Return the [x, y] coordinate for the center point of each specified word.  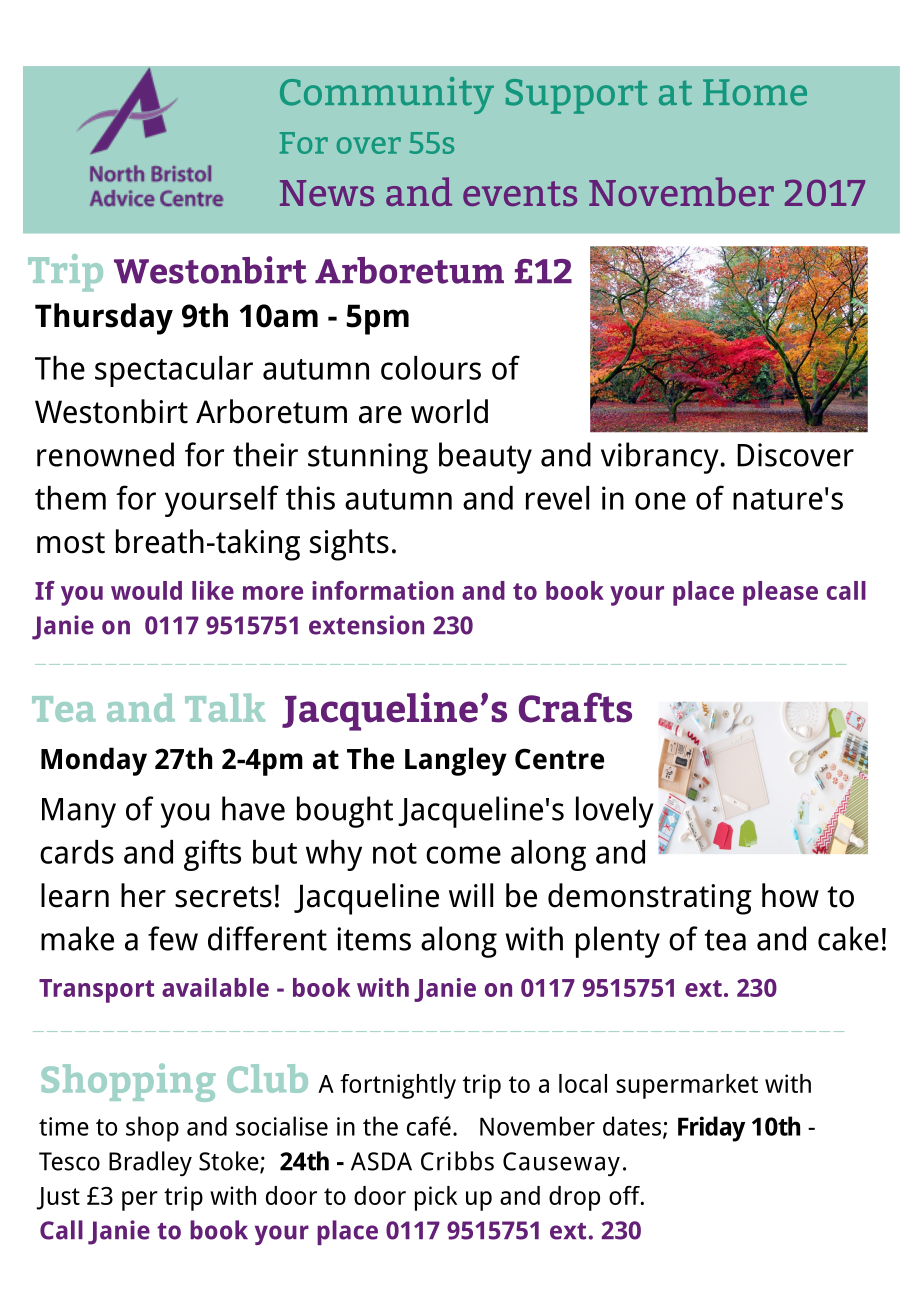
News [327, 193]
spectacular [174, 371]
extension [366, 625]
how [790, 895]
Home [755, 92]
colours [431, 368]
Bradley [150, 1163]
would [146, 590]
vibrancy [661, 458]
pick [436, 1198]
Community [387, 95]
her [143, 895]
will [471, 895]
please [780, 593]
